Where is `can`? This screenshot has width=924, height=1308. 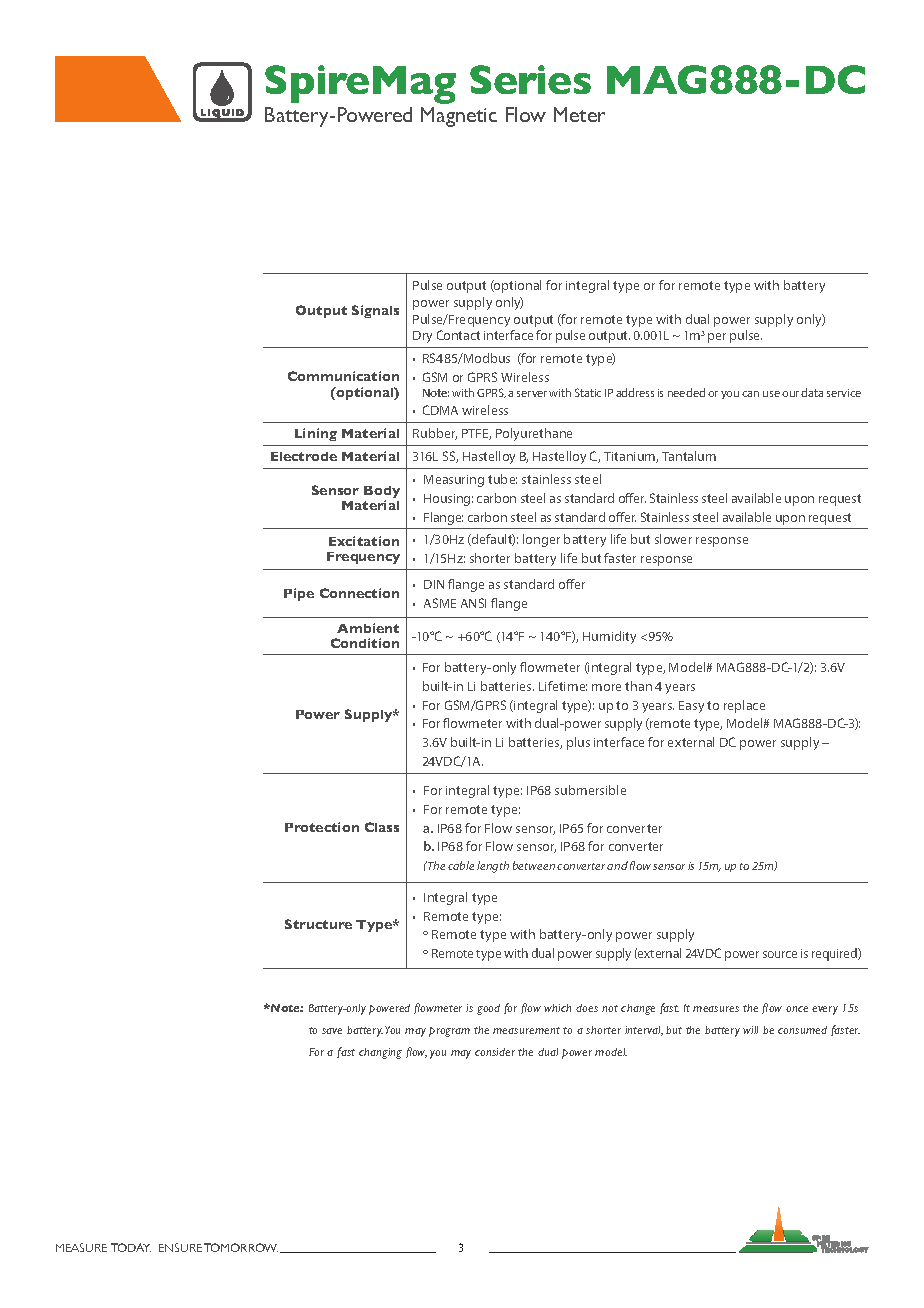 can is located at coordinates (750, 394).
